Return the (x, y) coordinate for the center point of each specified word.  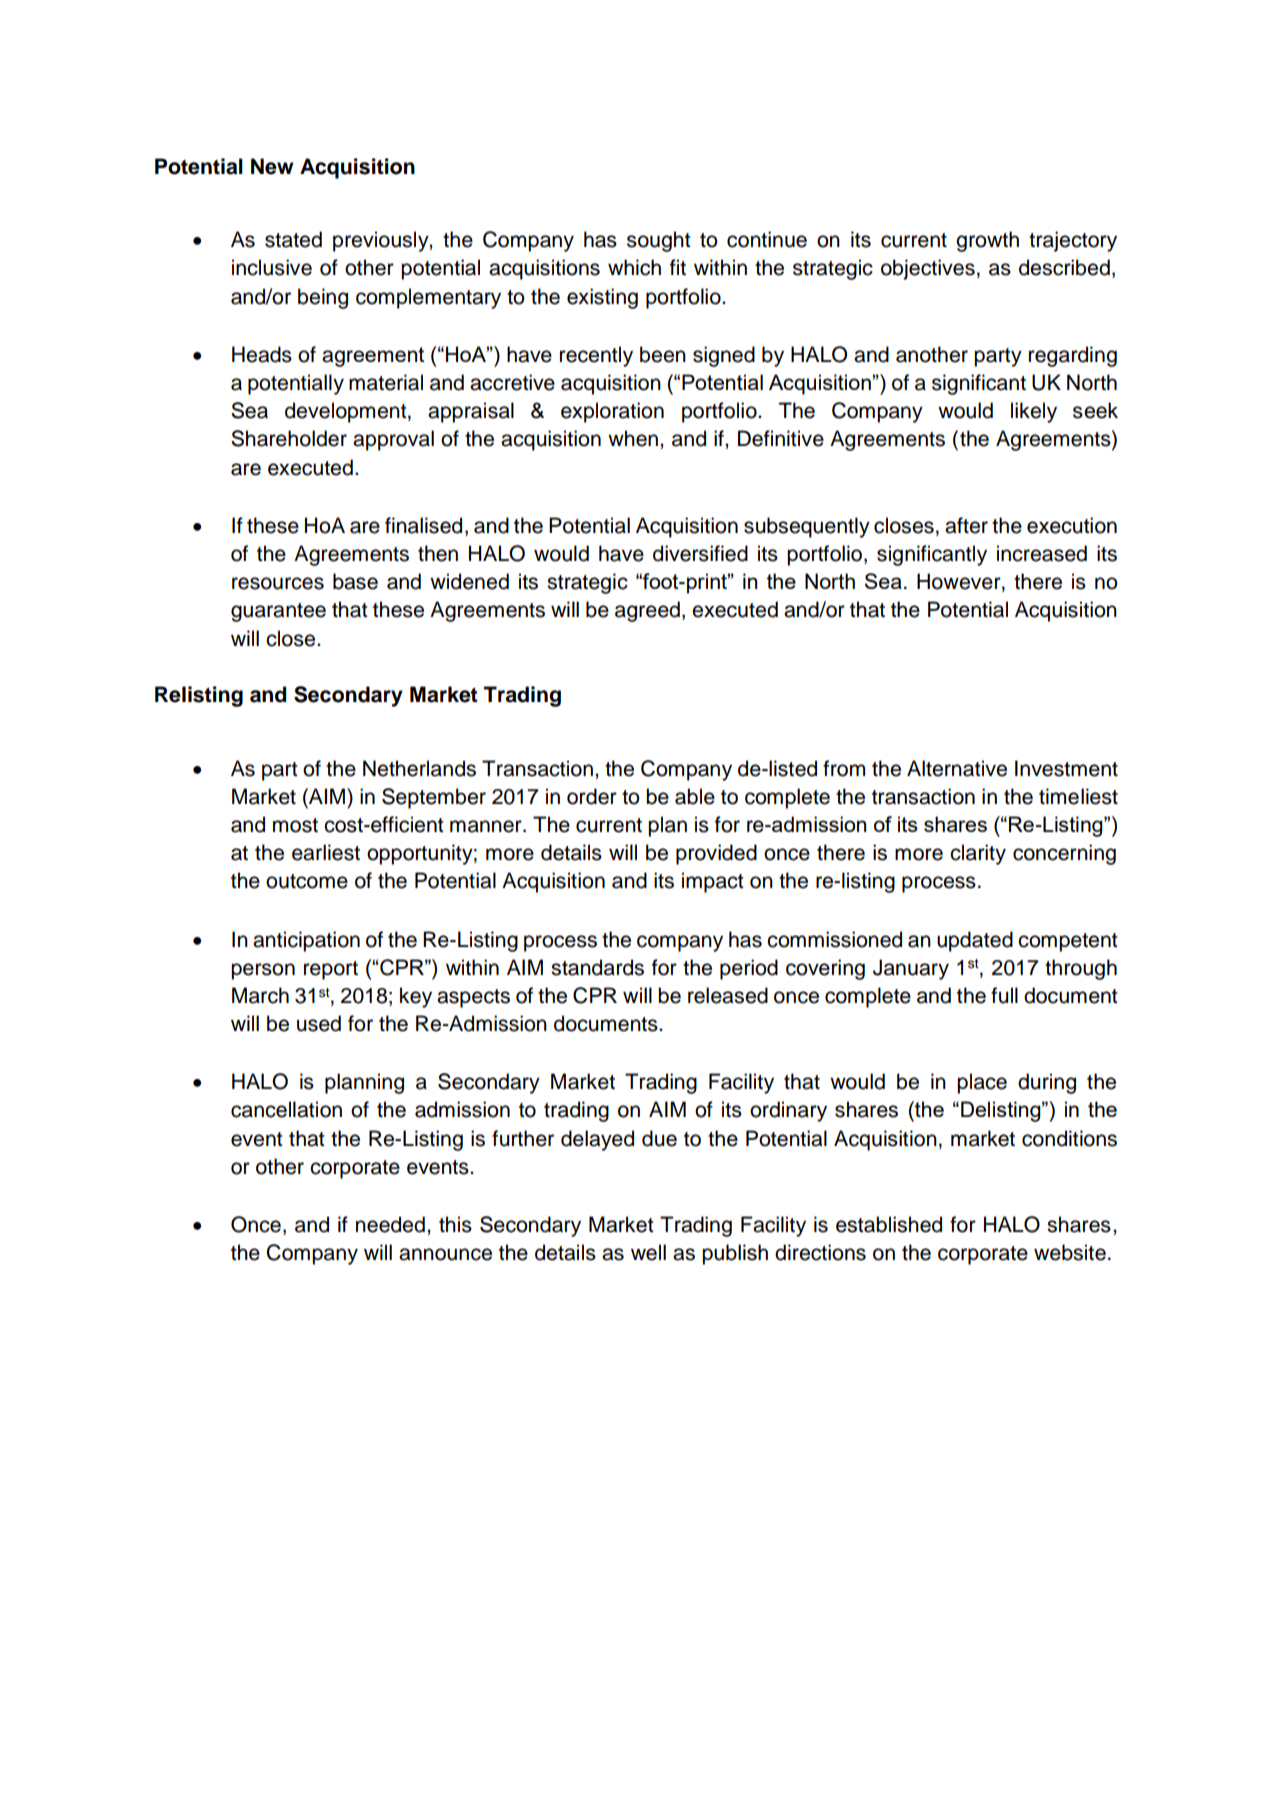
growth (987, 241)
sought (658, 241)
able (695, 796)
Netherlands (419, 768)
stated (293, 239)
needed (390, 1224)
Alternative (957, 768)
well (648, 1252)
